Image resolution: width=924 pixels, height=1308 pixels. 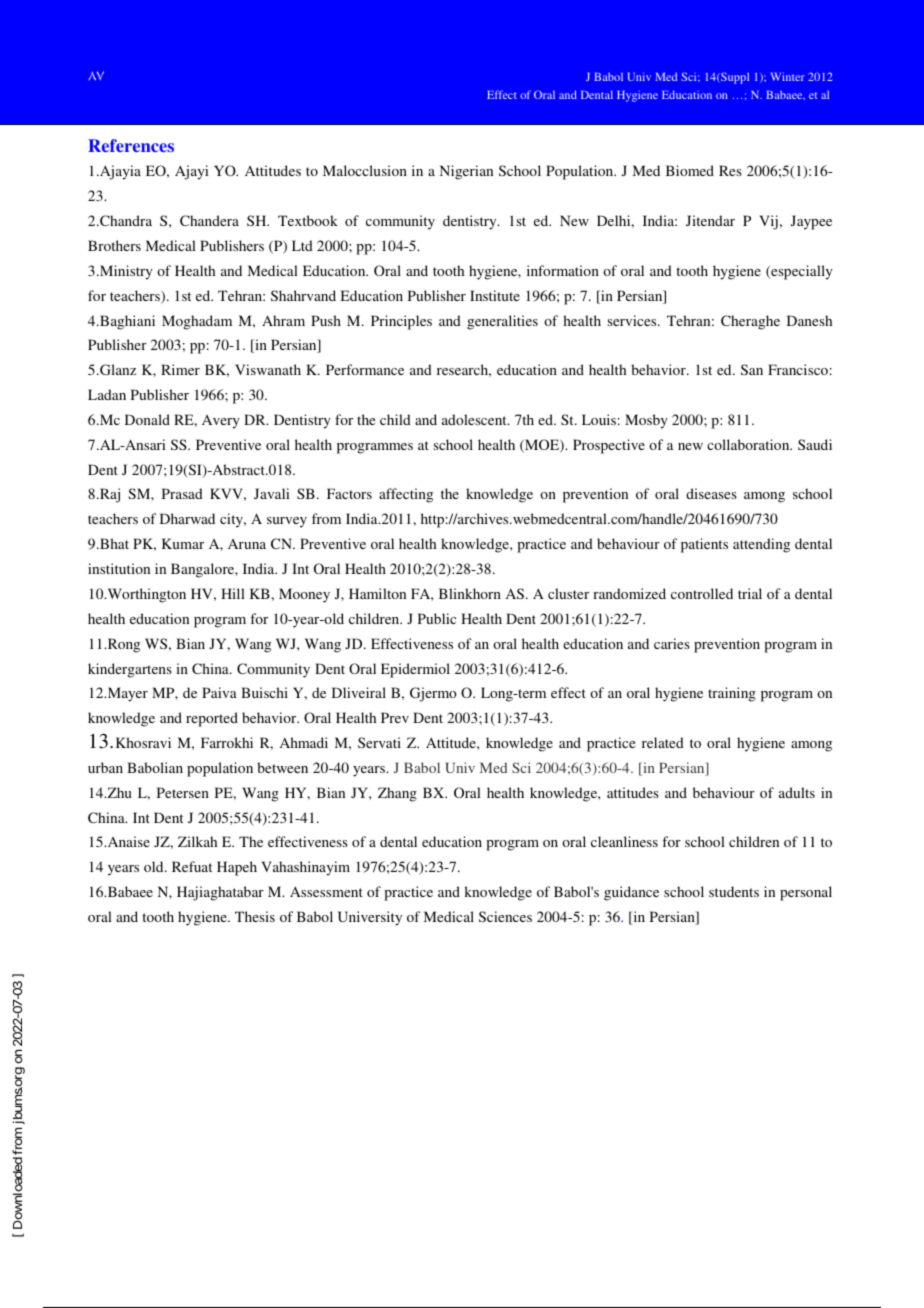 What do you see at coordinates (466, 172) in the page?
I see `Nigerian` at bounding box center [466, 172].
